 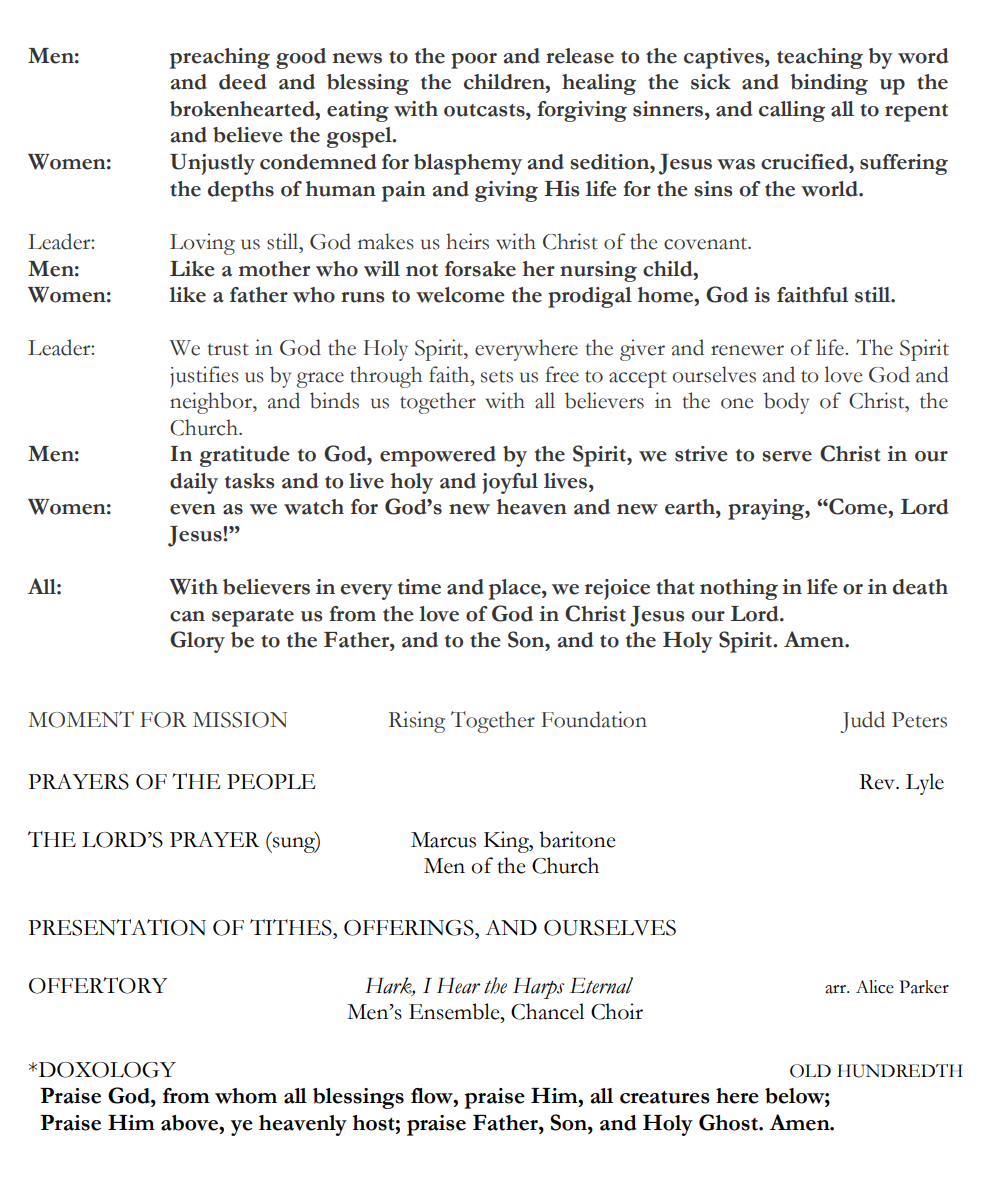 I want to click on time, so click(x=419, y=587).
